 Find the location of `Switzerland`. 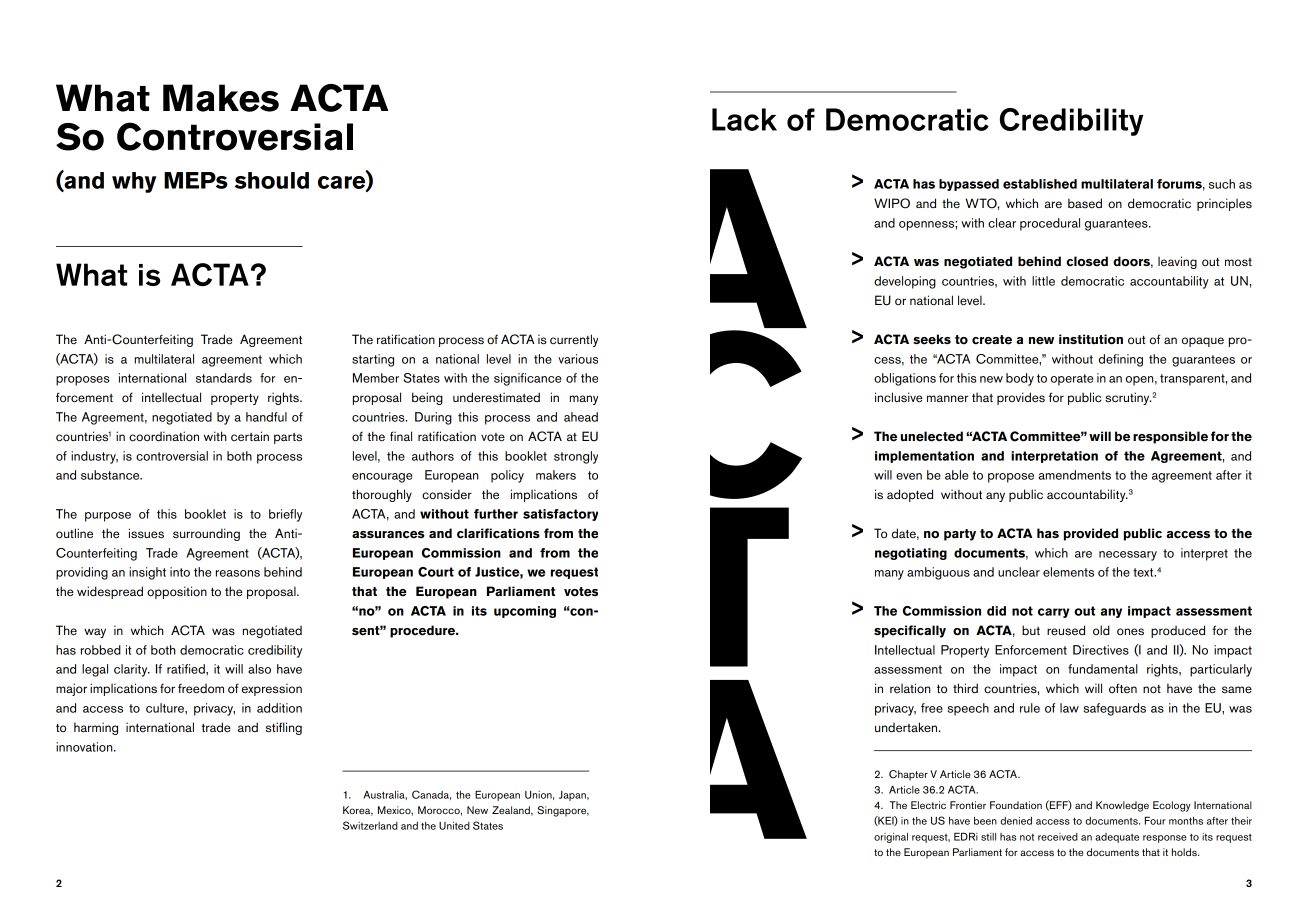

Switzerland is located at coordinates (370, 825).
